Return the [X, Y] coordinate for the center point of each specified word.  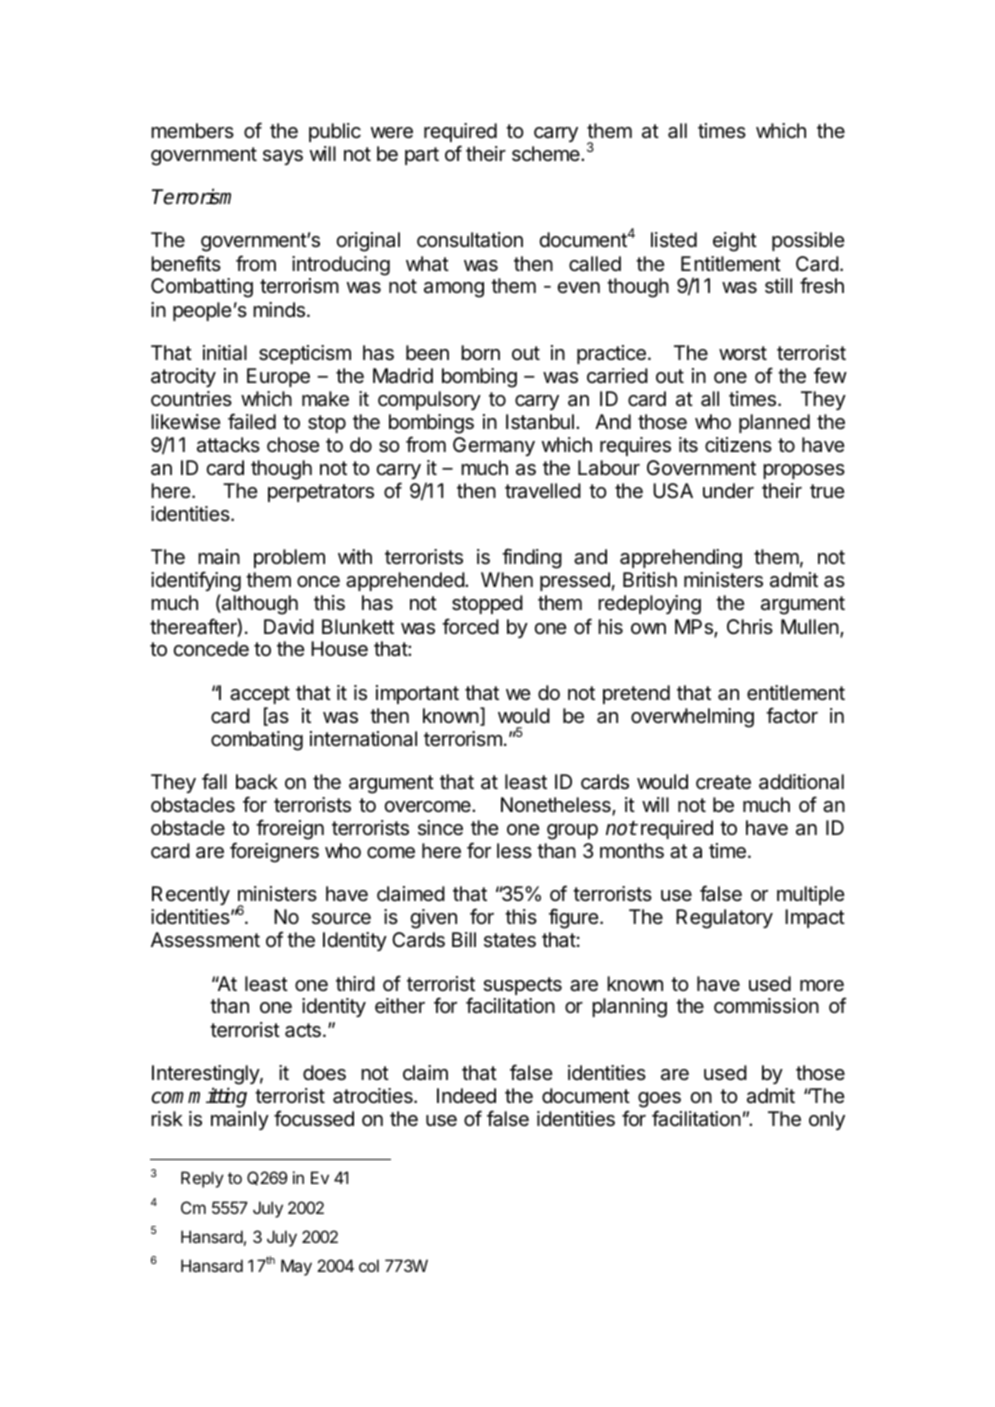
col [369, 1265]
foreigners [274, 852]
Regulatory [724, 919]
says [283, 157]
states [510, 940]
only [827, 1120]
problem [289, 558]
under [728, 491]
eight [735, 242]
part [422, 156]
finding [532, 558]
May [296, 1267]
